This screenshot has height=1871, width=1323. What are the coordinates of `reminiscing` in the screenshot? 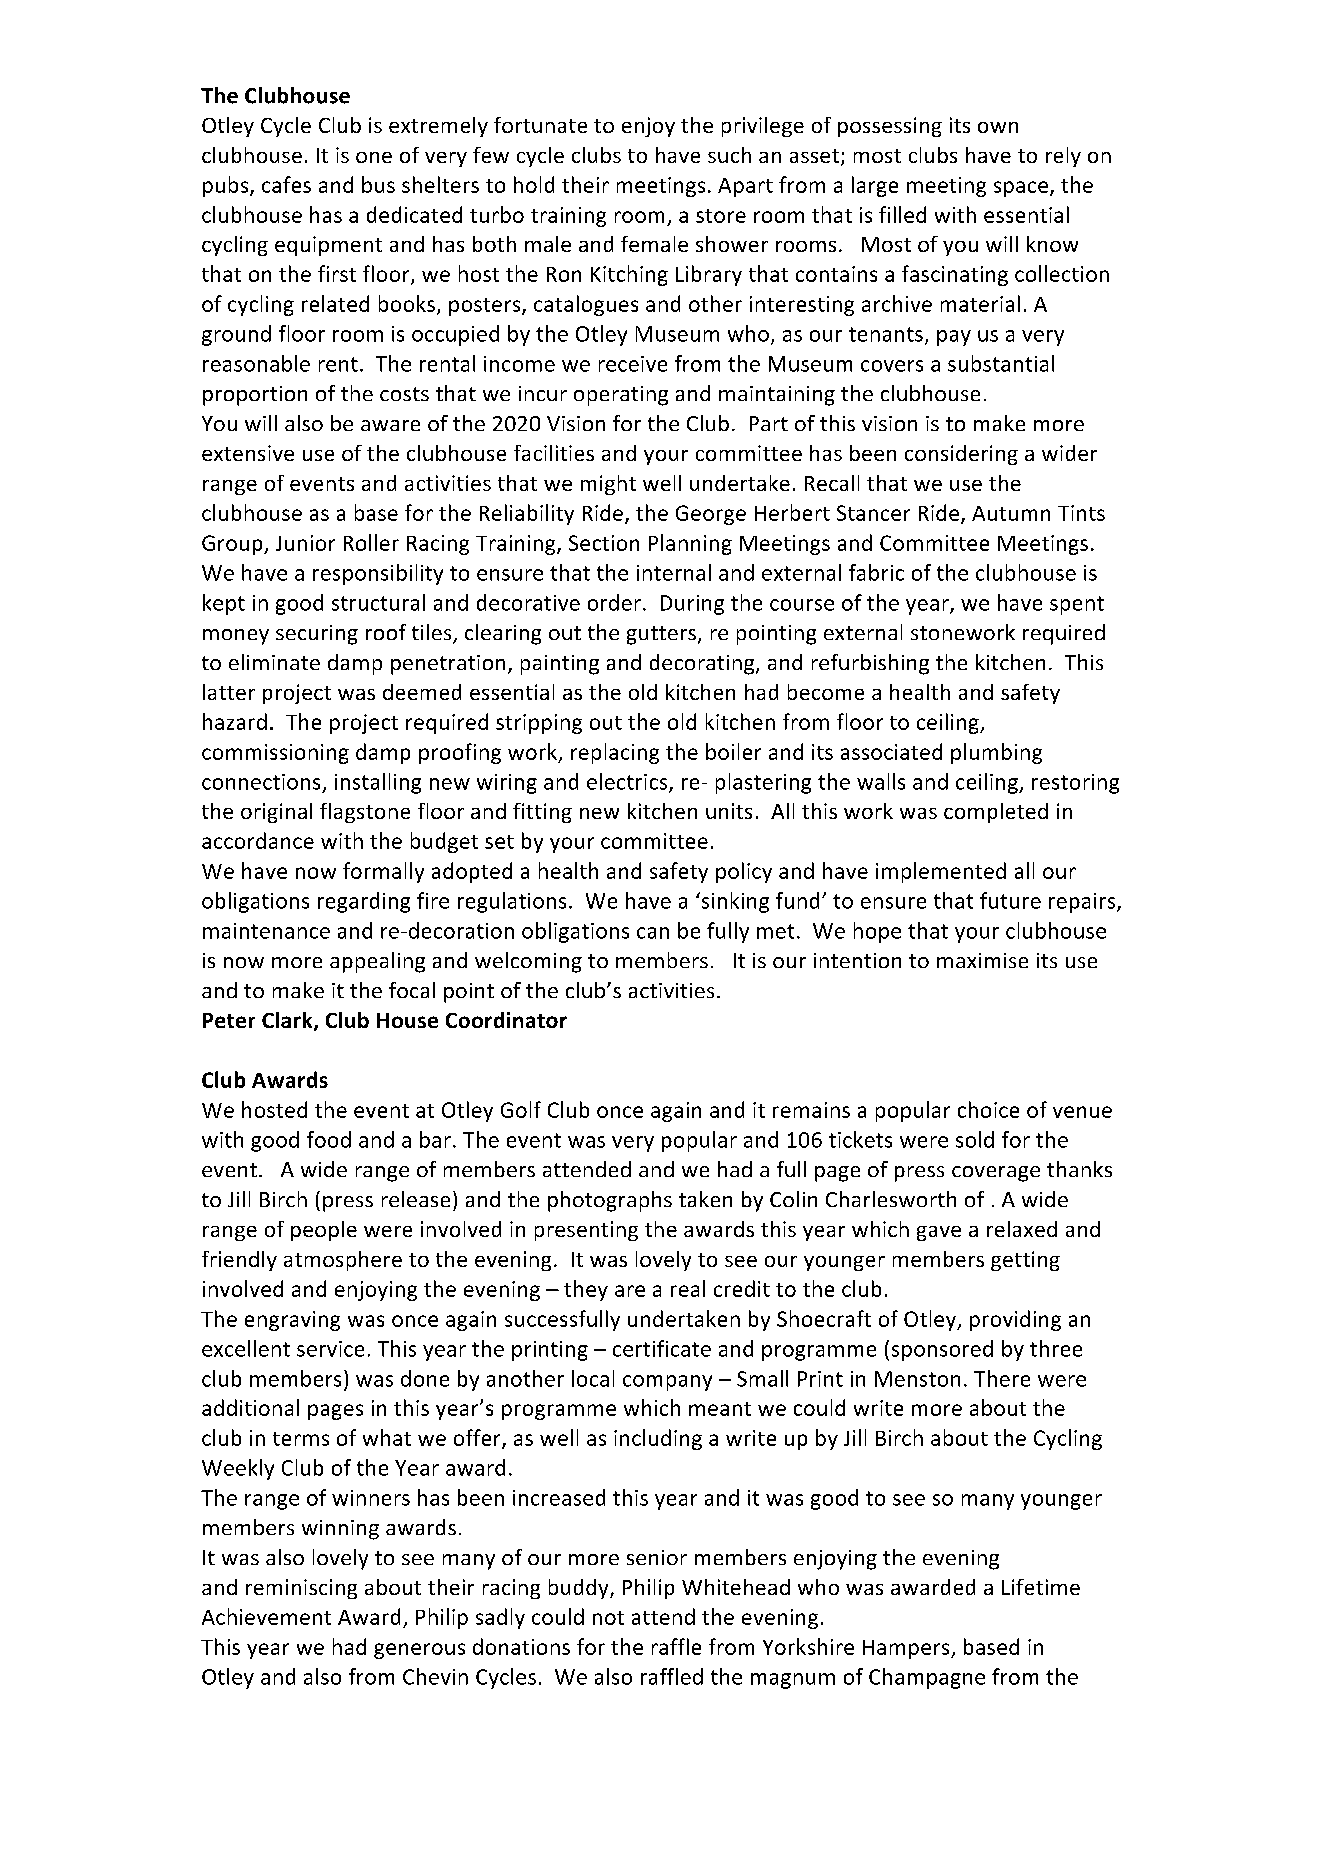 It's located at (301, 1589).
